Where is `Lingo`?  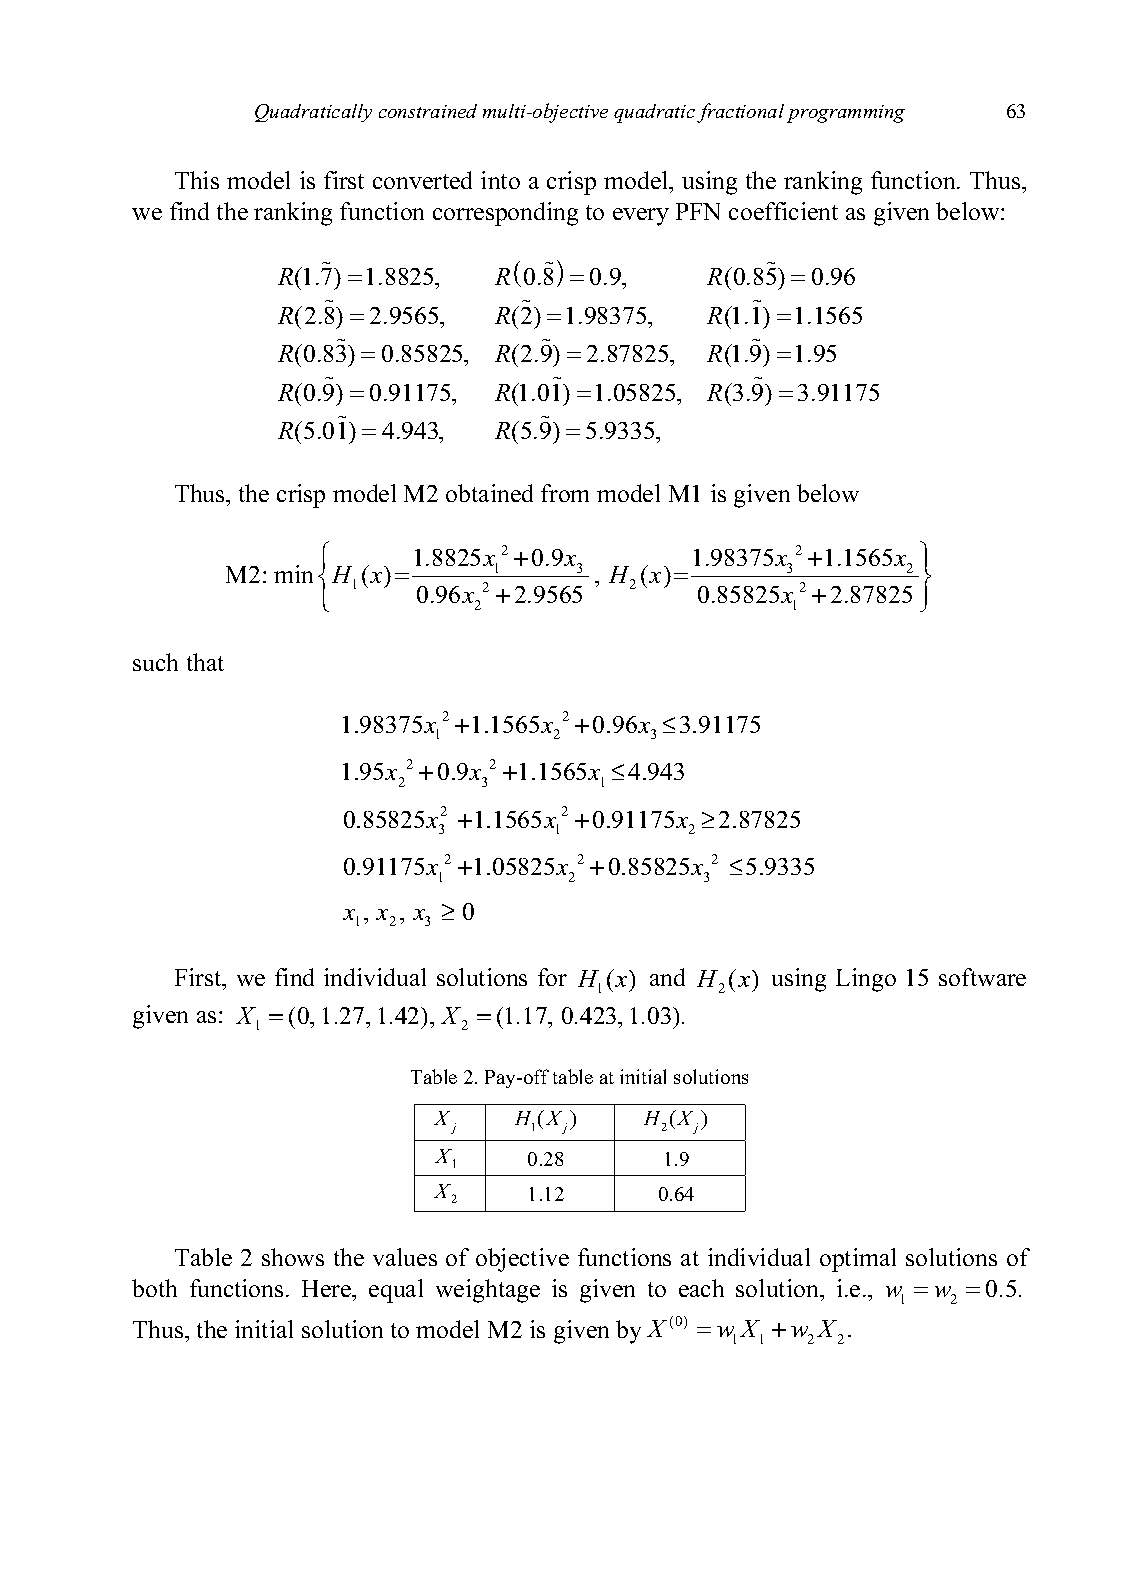
Lingo is located at coordinates (866, 980).
